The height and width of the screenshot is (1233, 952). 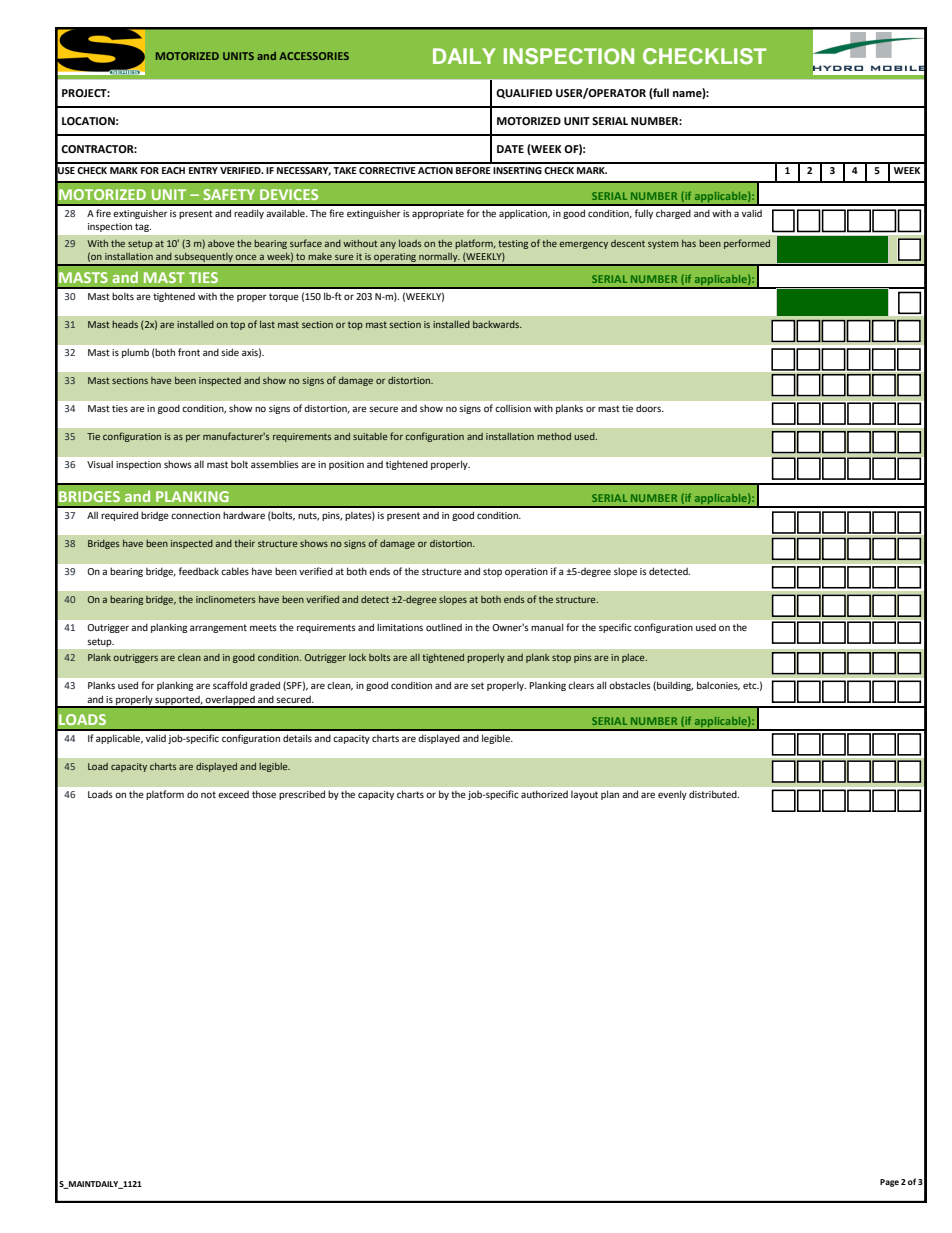 I want to click on distributed, so click(x=714, y=794).
